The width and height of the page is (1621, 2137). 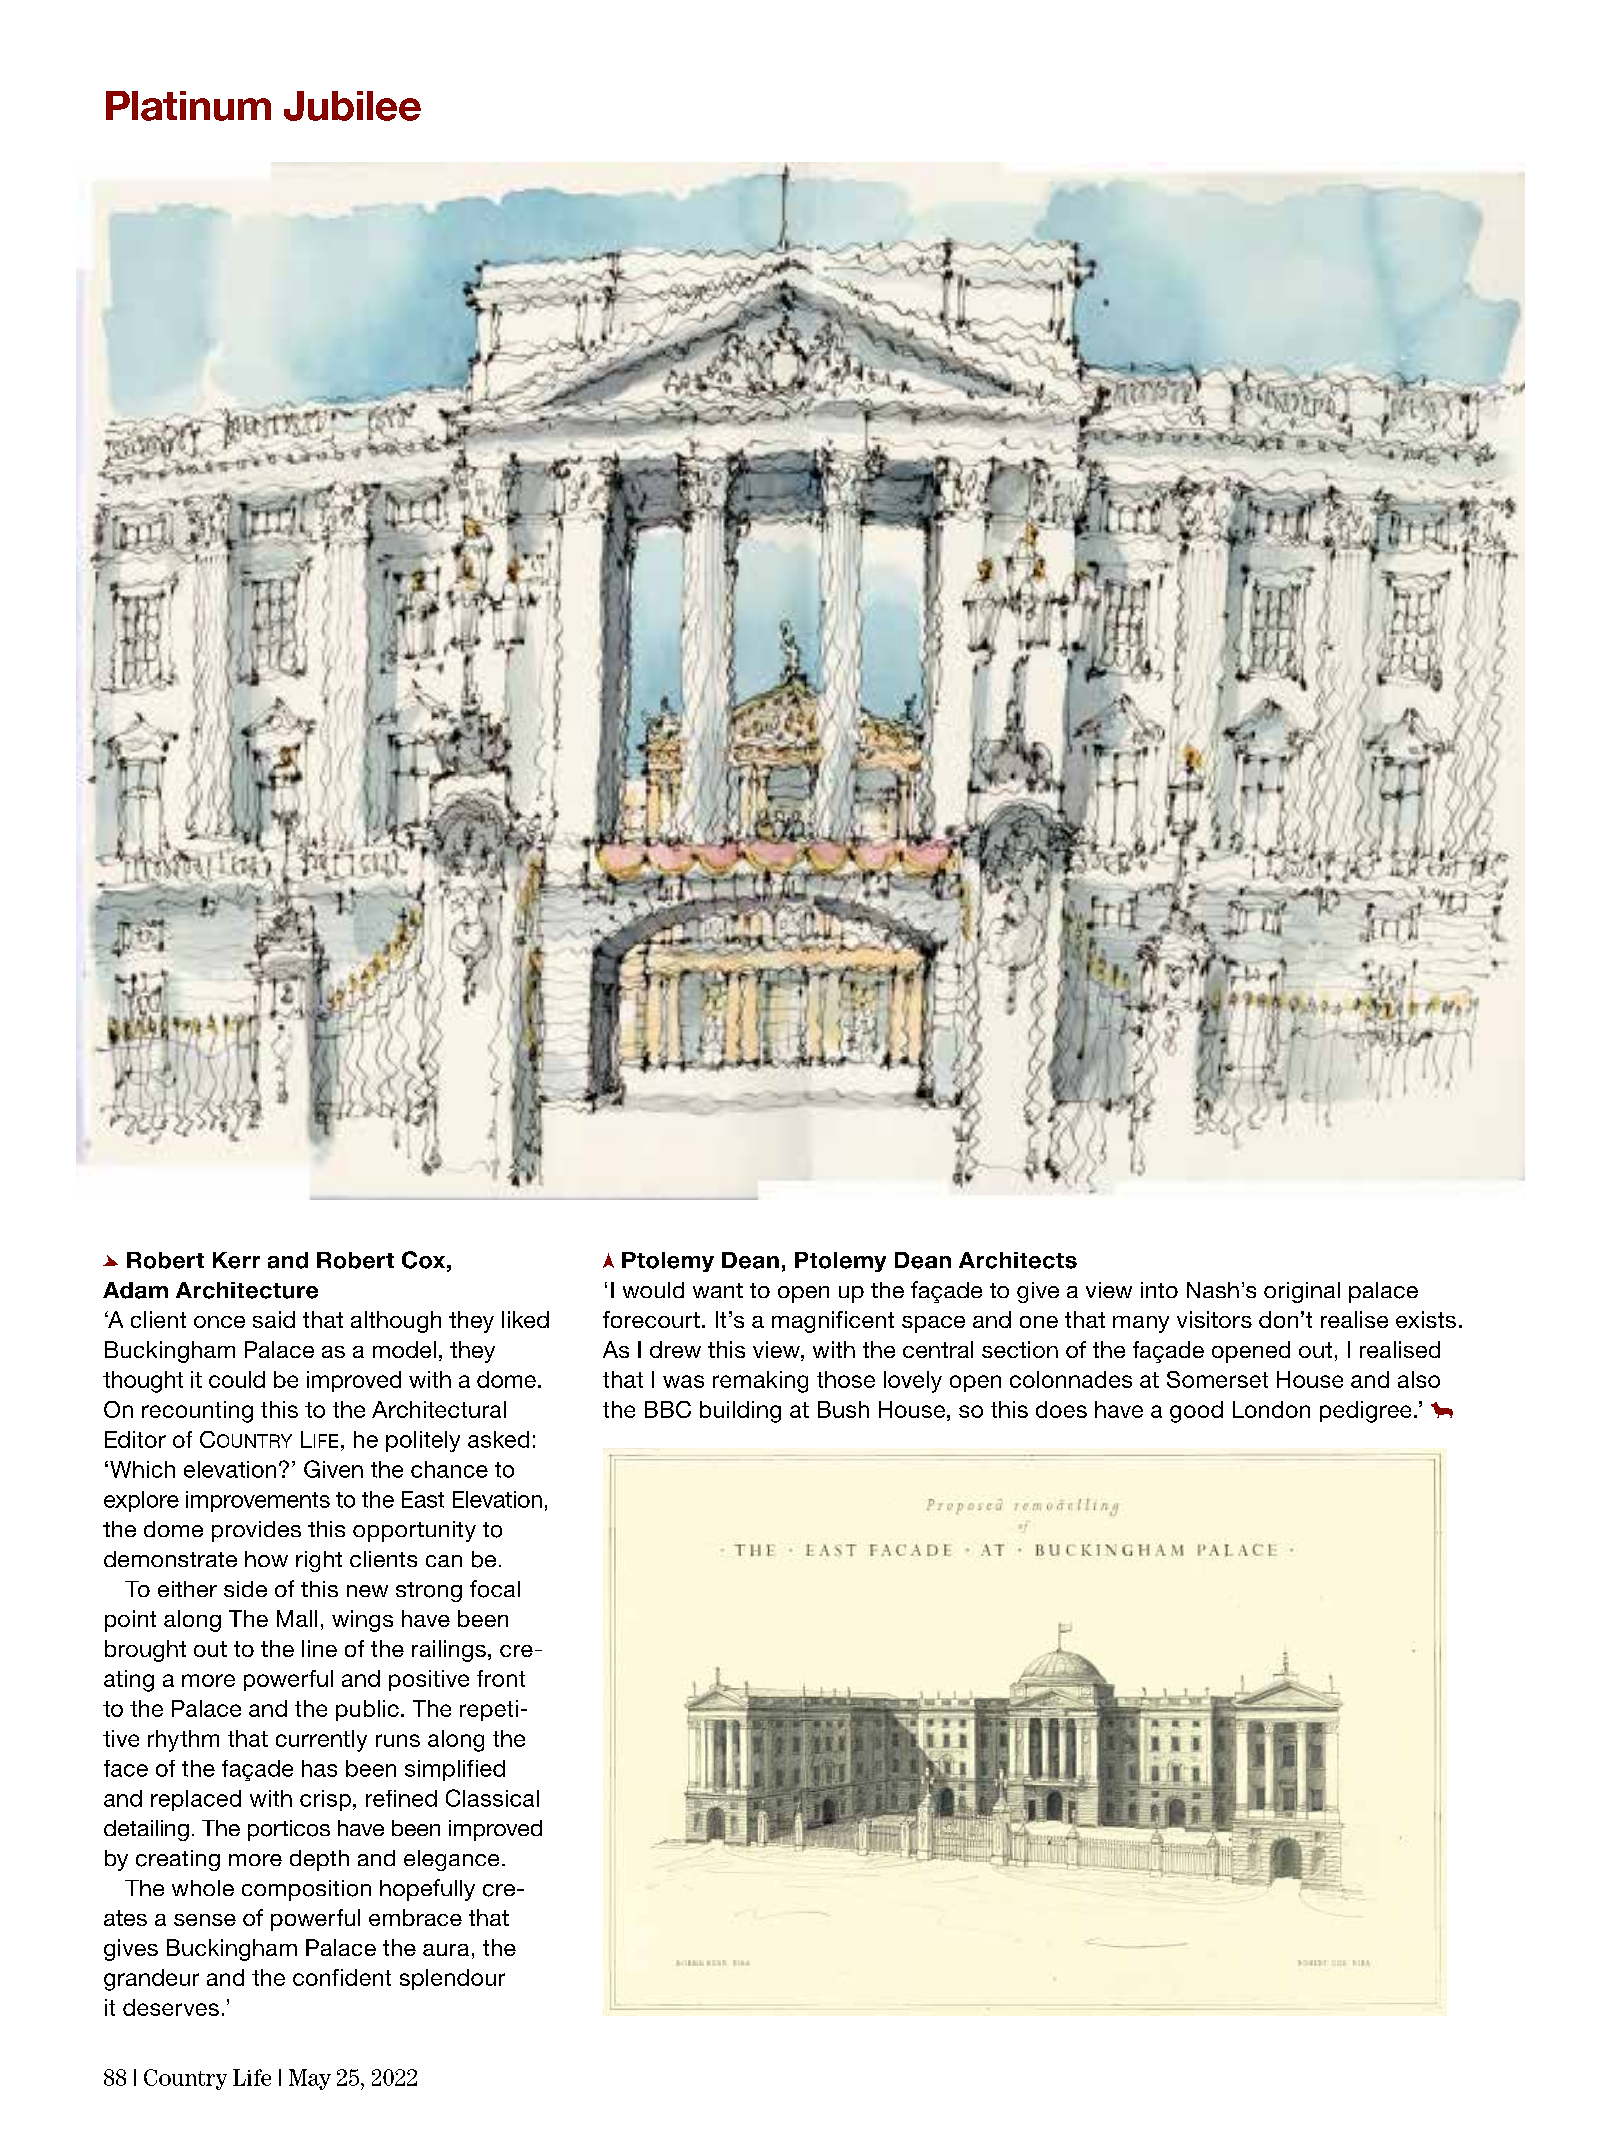 I want to click on splendour, so click(x=452, y=1979).
